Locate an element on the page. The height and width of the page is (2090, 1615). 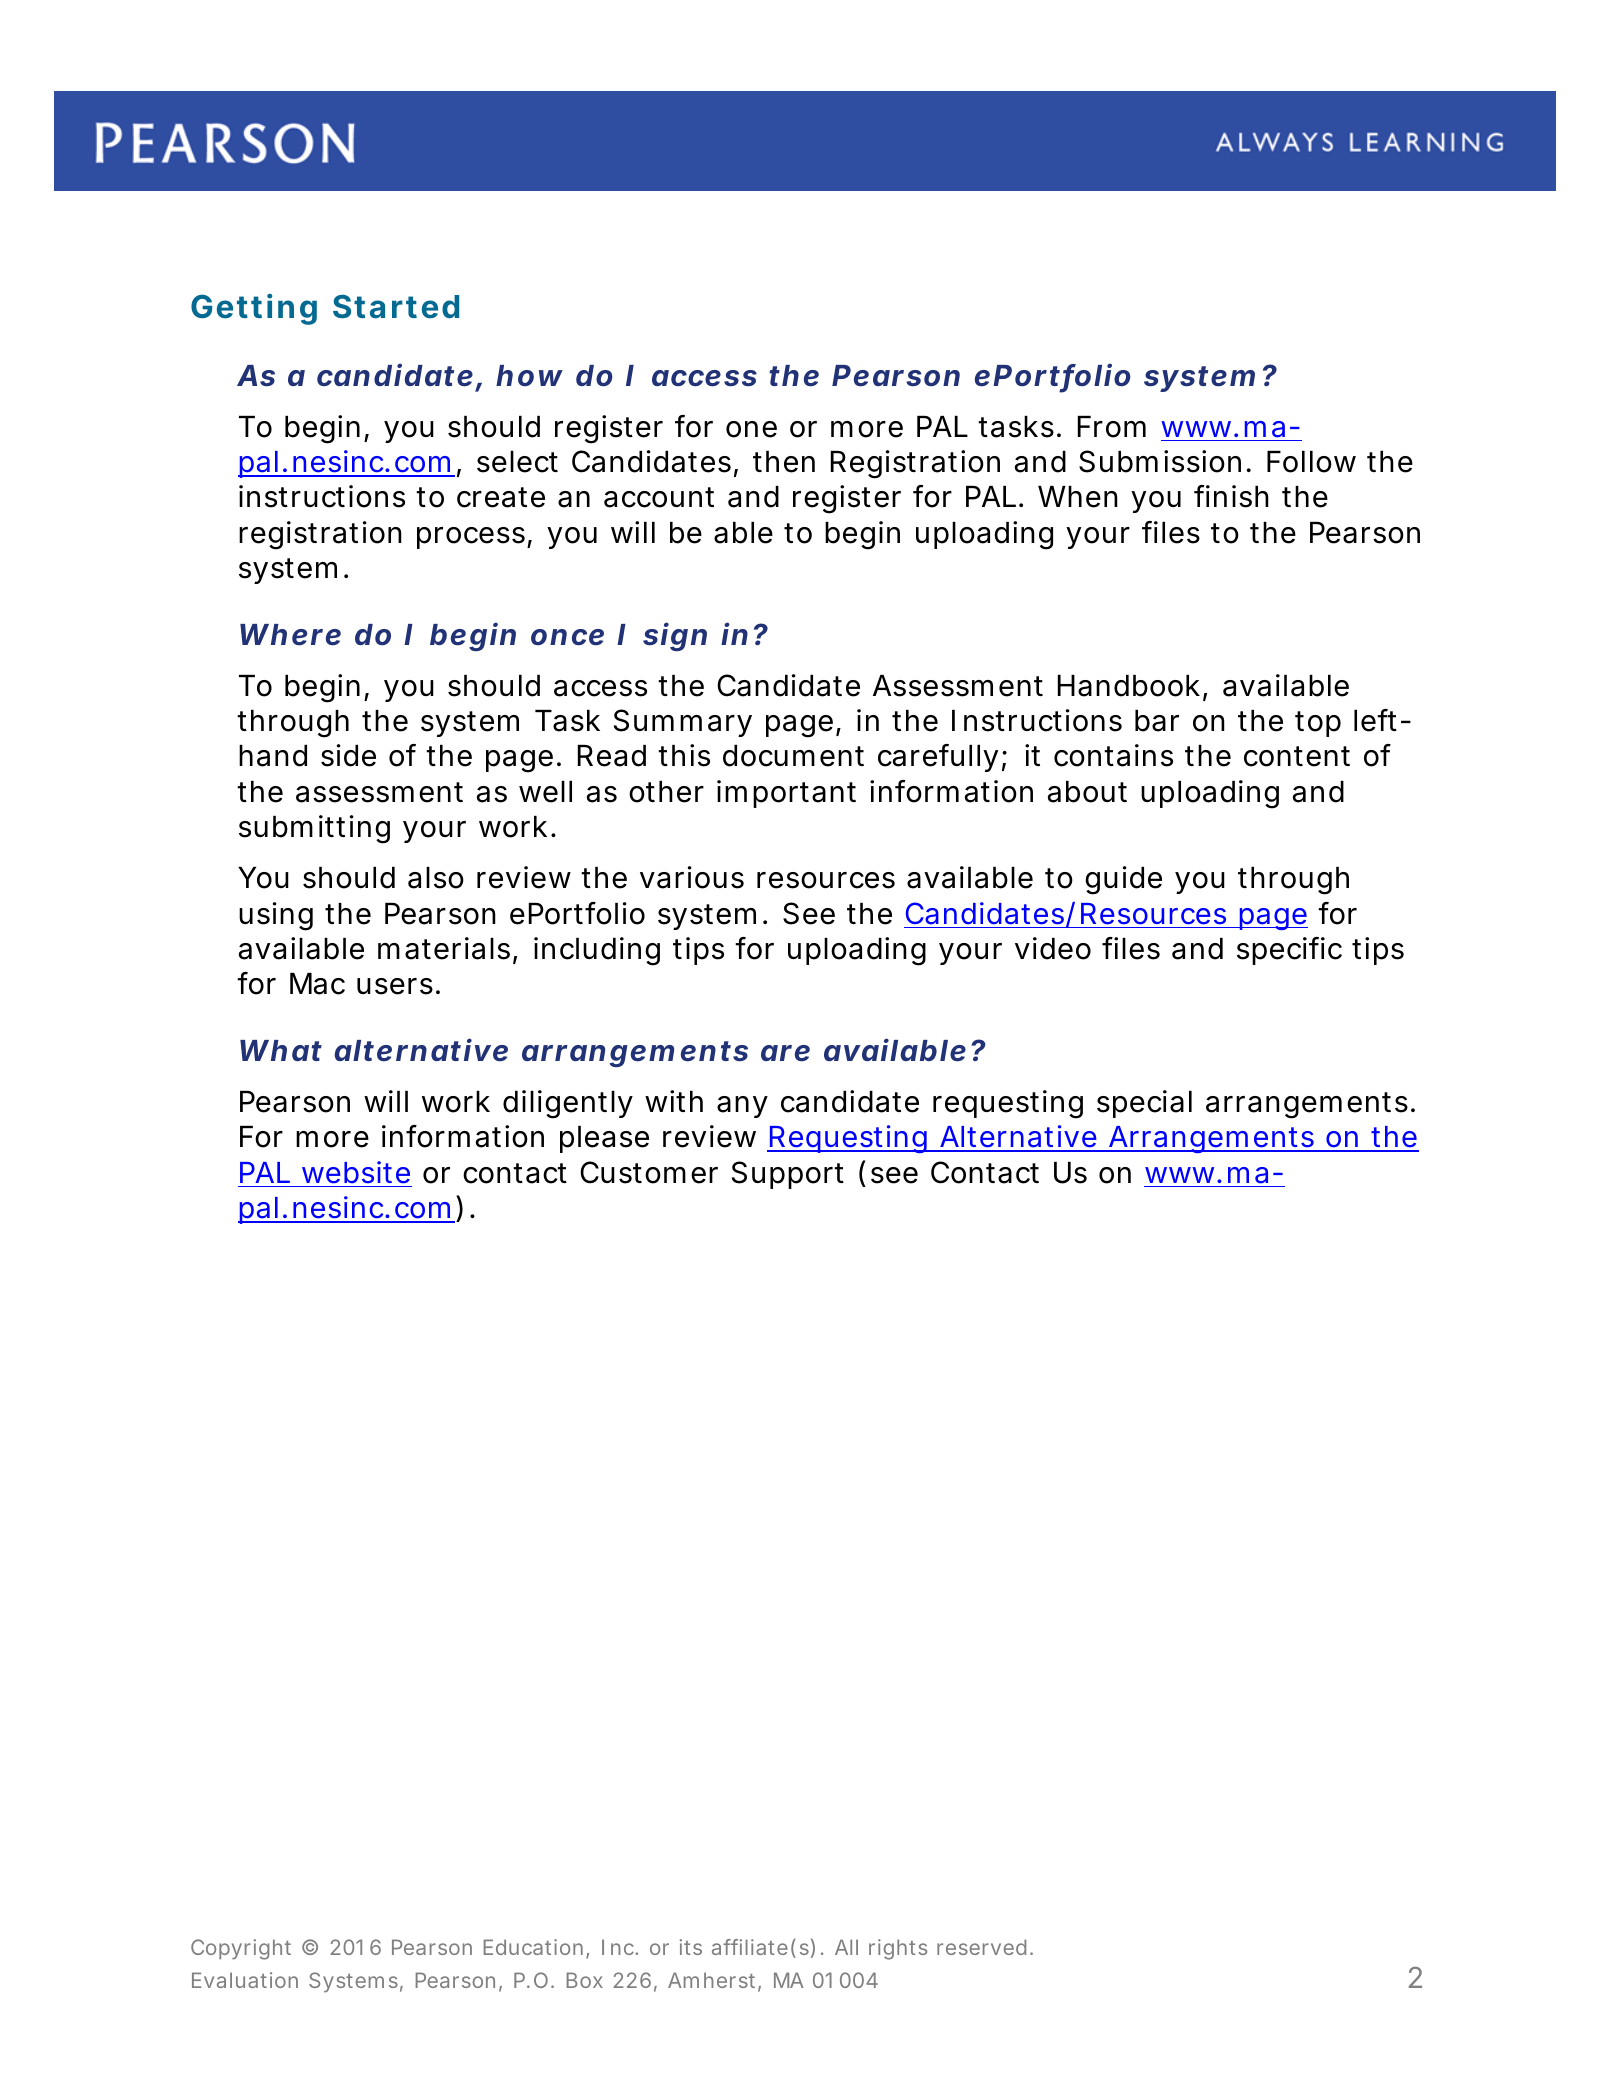
From is located at coordinates (1112, 427).
